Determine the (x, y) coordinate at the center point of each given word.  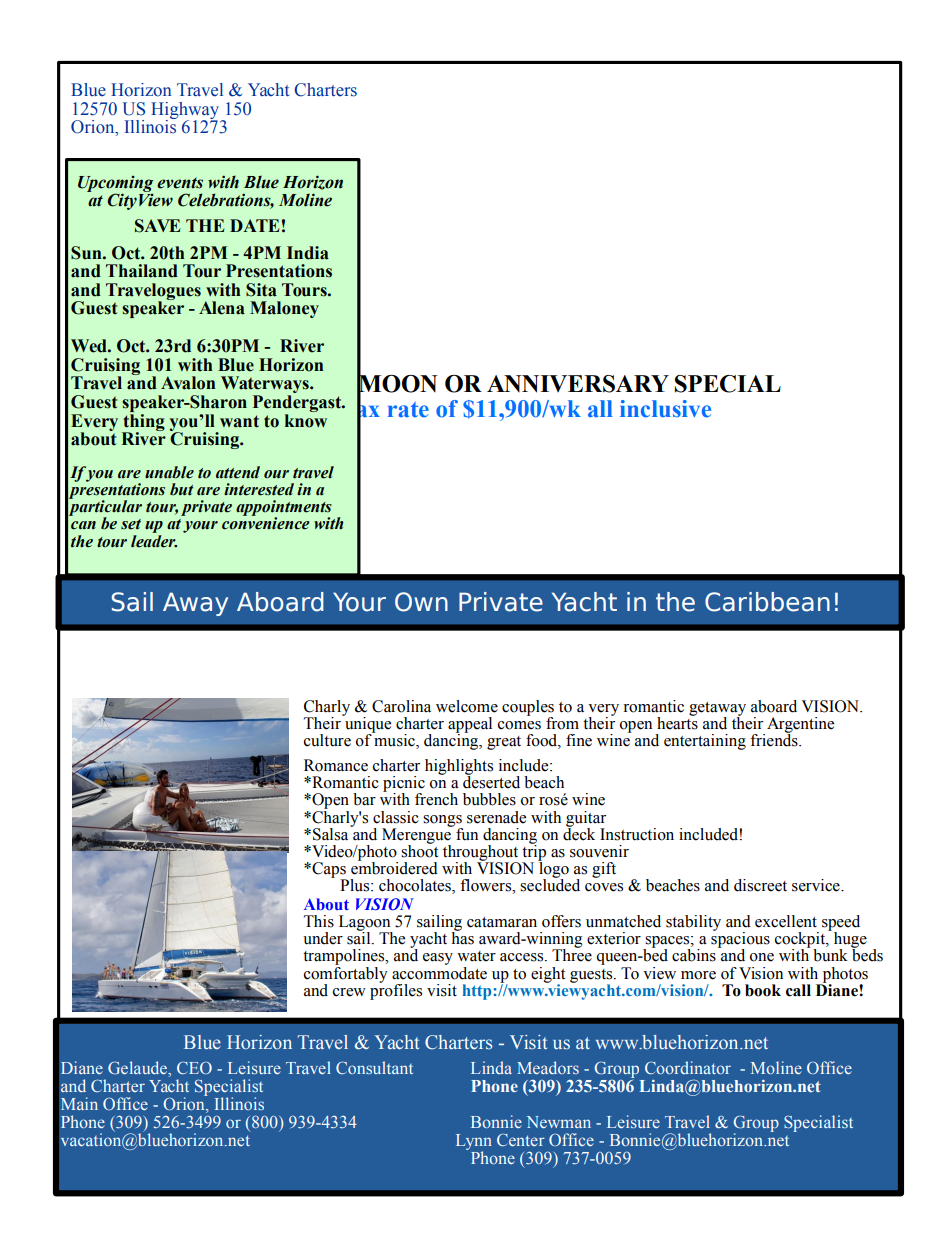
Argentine (800, 726)
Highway (185, 111)
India (308, 253)
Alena (222, 308)
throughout (480, 854)
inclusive (665, 409)
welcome (467, 706)
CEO (194, 1068)
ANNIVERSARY (578, 384)
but (182, 489)
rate (408, 410)
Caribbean (767, 602)
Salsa (332, 833)
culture (327, 740)
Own (421, 602)
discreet (760, 885)
